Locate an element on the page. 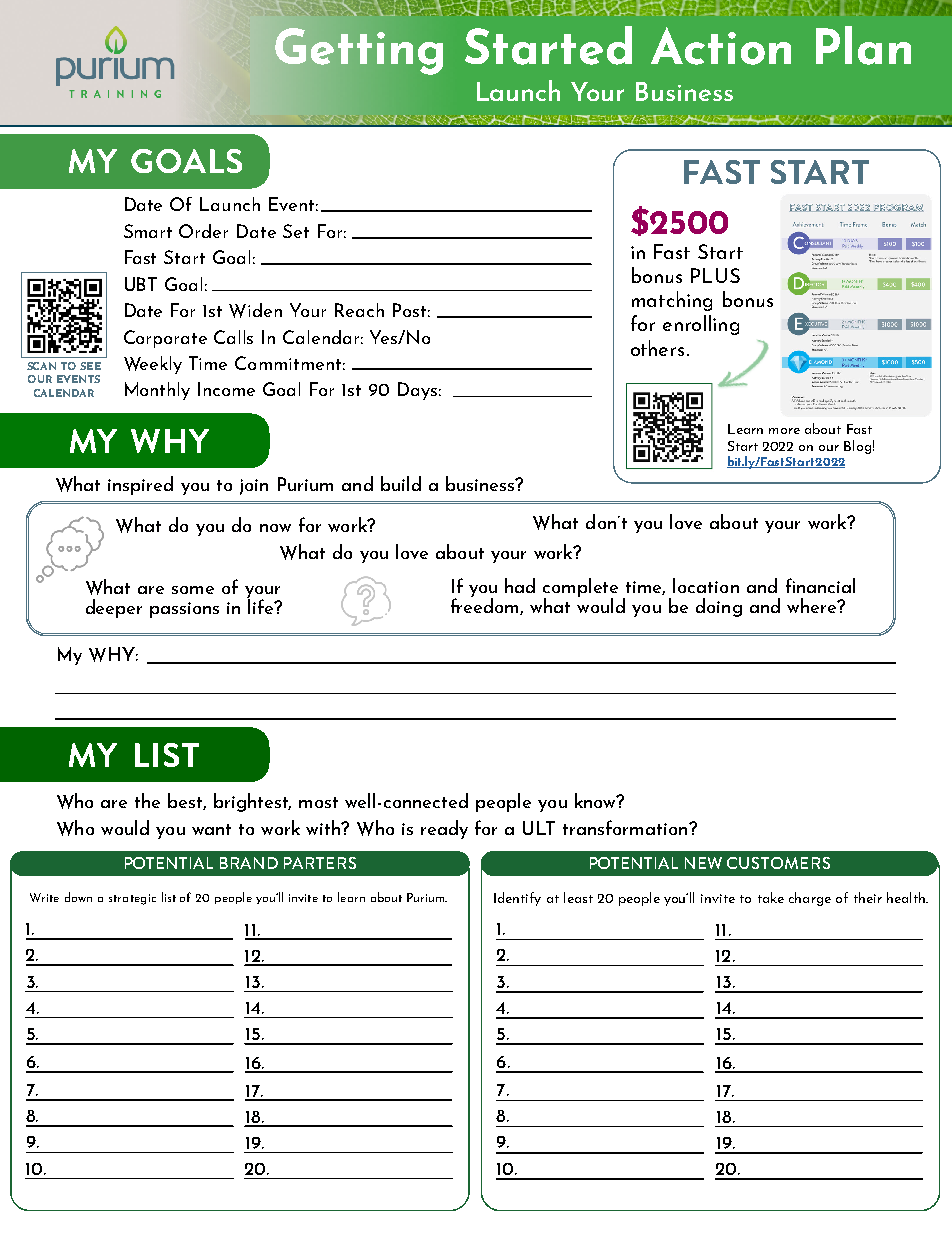 This image has height=1233, width=952. Action is located at coordinates (721, 46).
